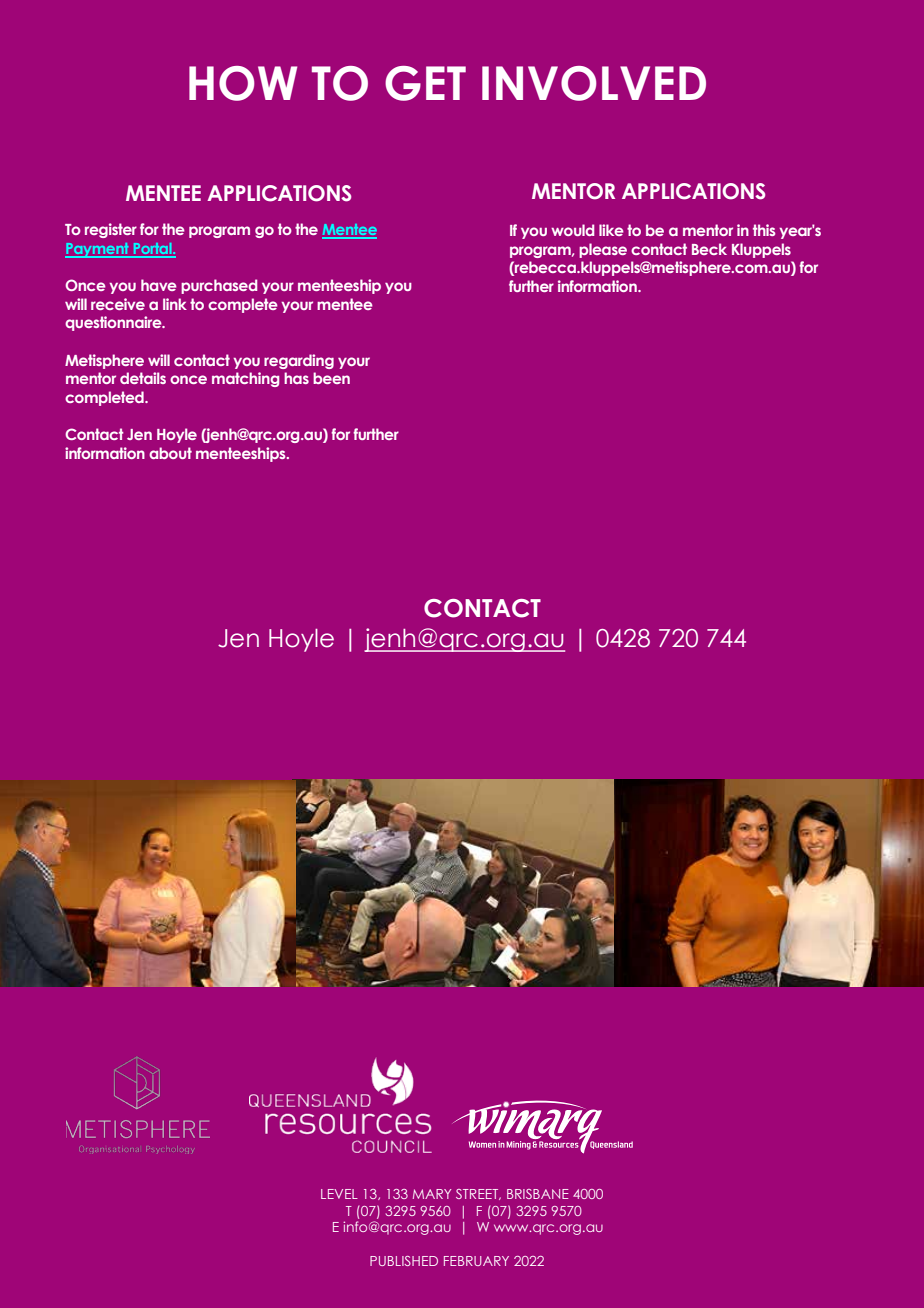 The height and width of the page is (1308, 924). Describe the element at coordinates (432, 1194) in the page. I see `MARY` at that location.
